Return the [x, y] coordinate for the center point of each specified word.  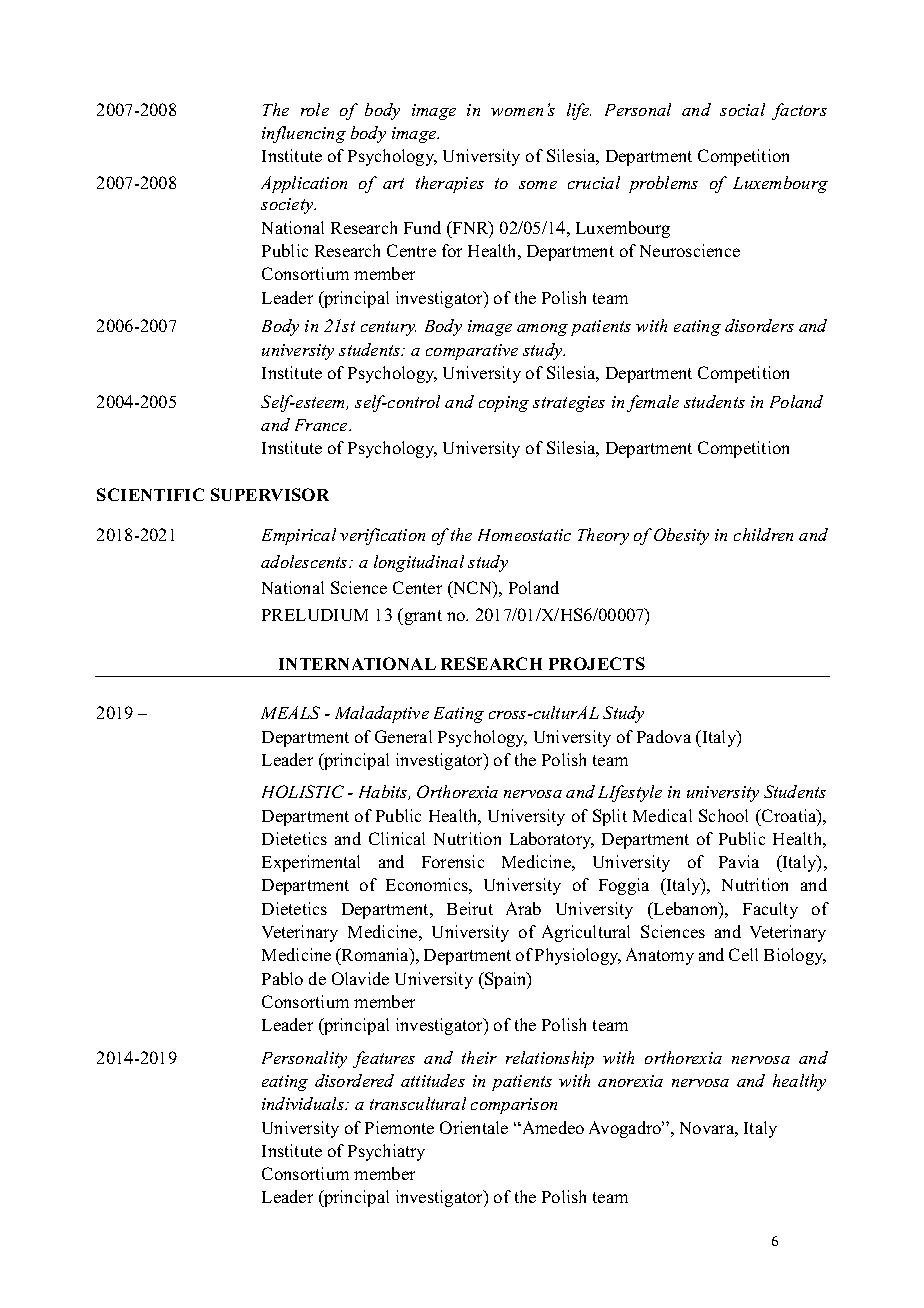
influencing [304, 134]
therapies [450, 184]
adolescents [305, 561]
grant [422, 616]
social [742, 109]
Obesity [681, 536]
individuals [304, 1103]
